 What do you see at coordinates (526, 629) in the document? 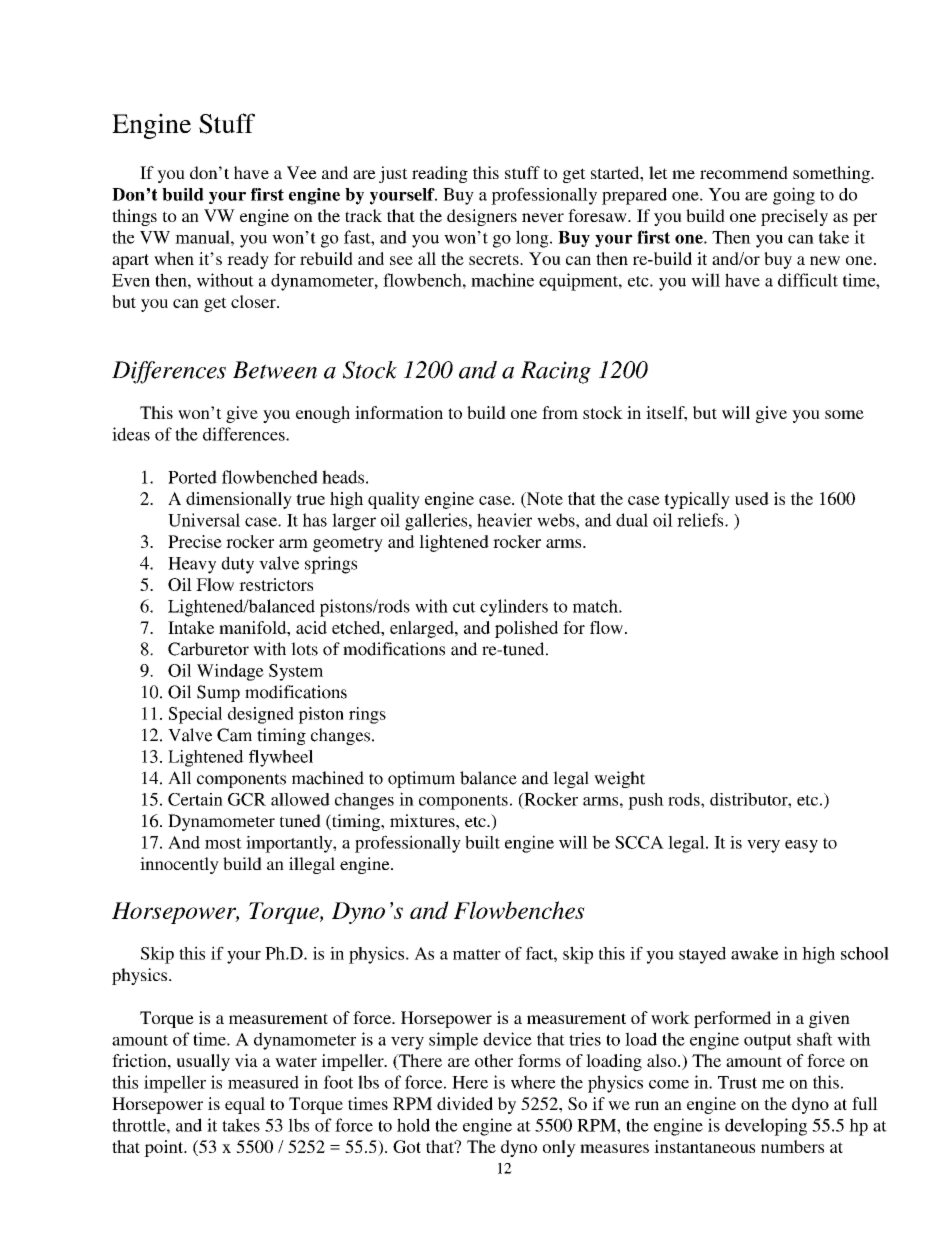
I see `polished` at bounding box center [526, 629].
